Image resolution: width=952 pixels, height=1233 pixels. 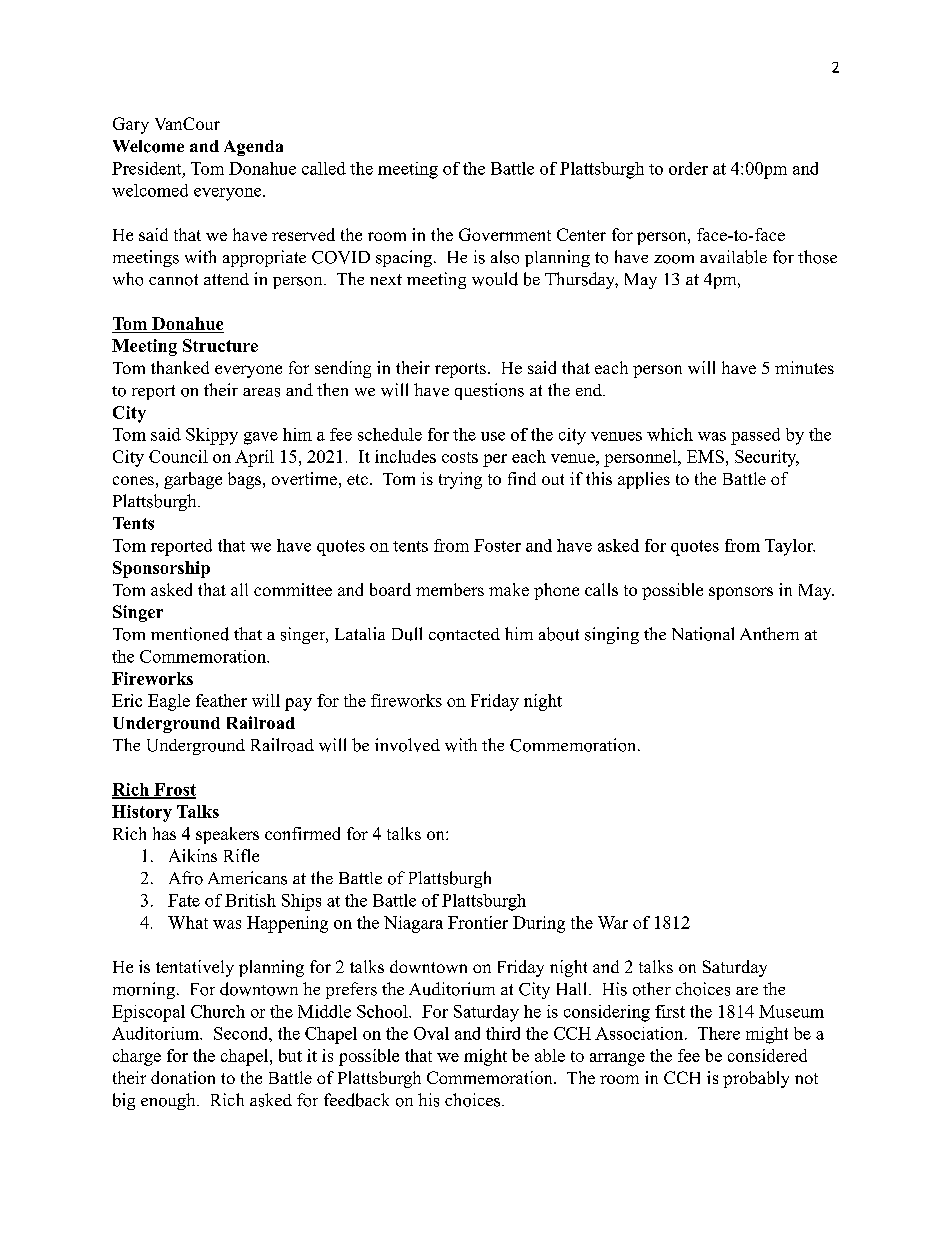 I want to click on Frost, so click(x=174, y=790).
